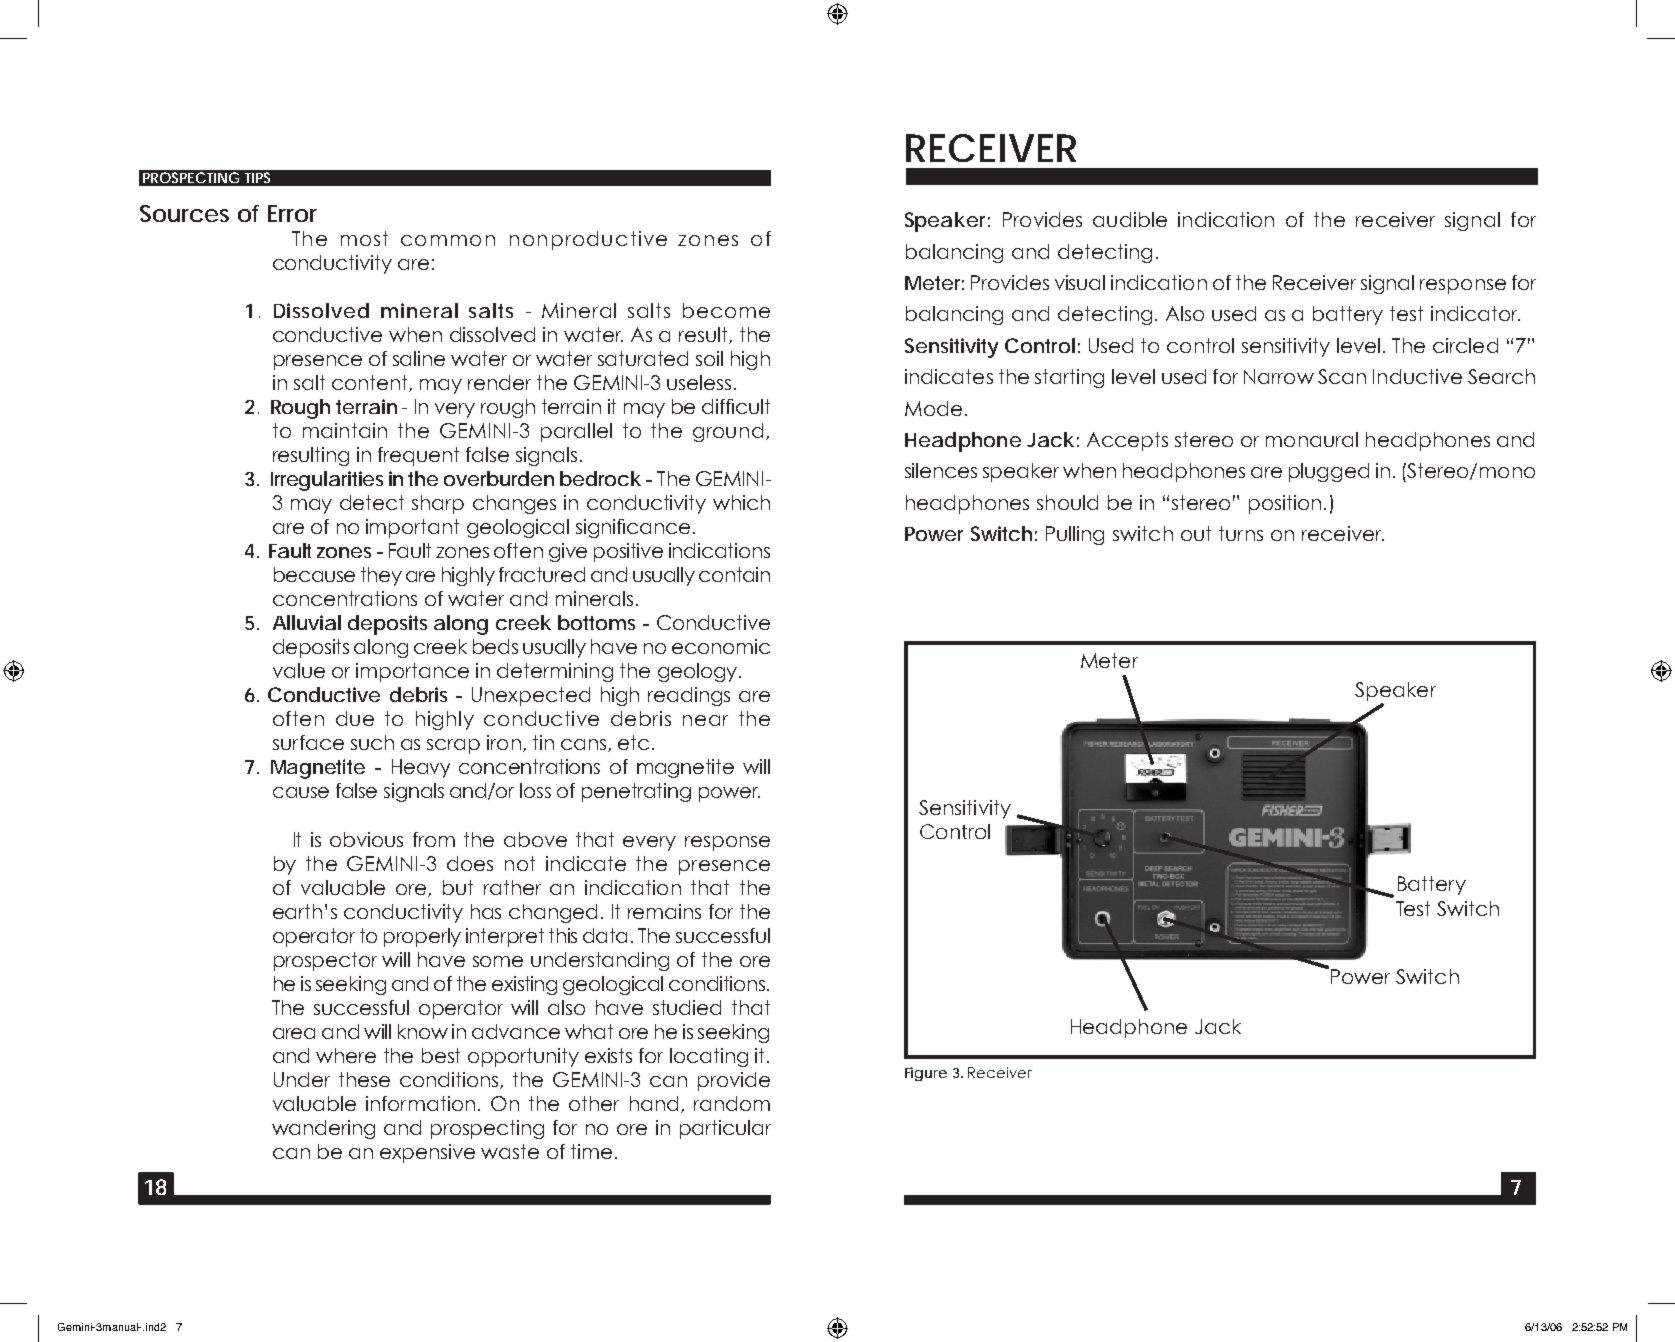  I want to click on value, so click(299, 670).
